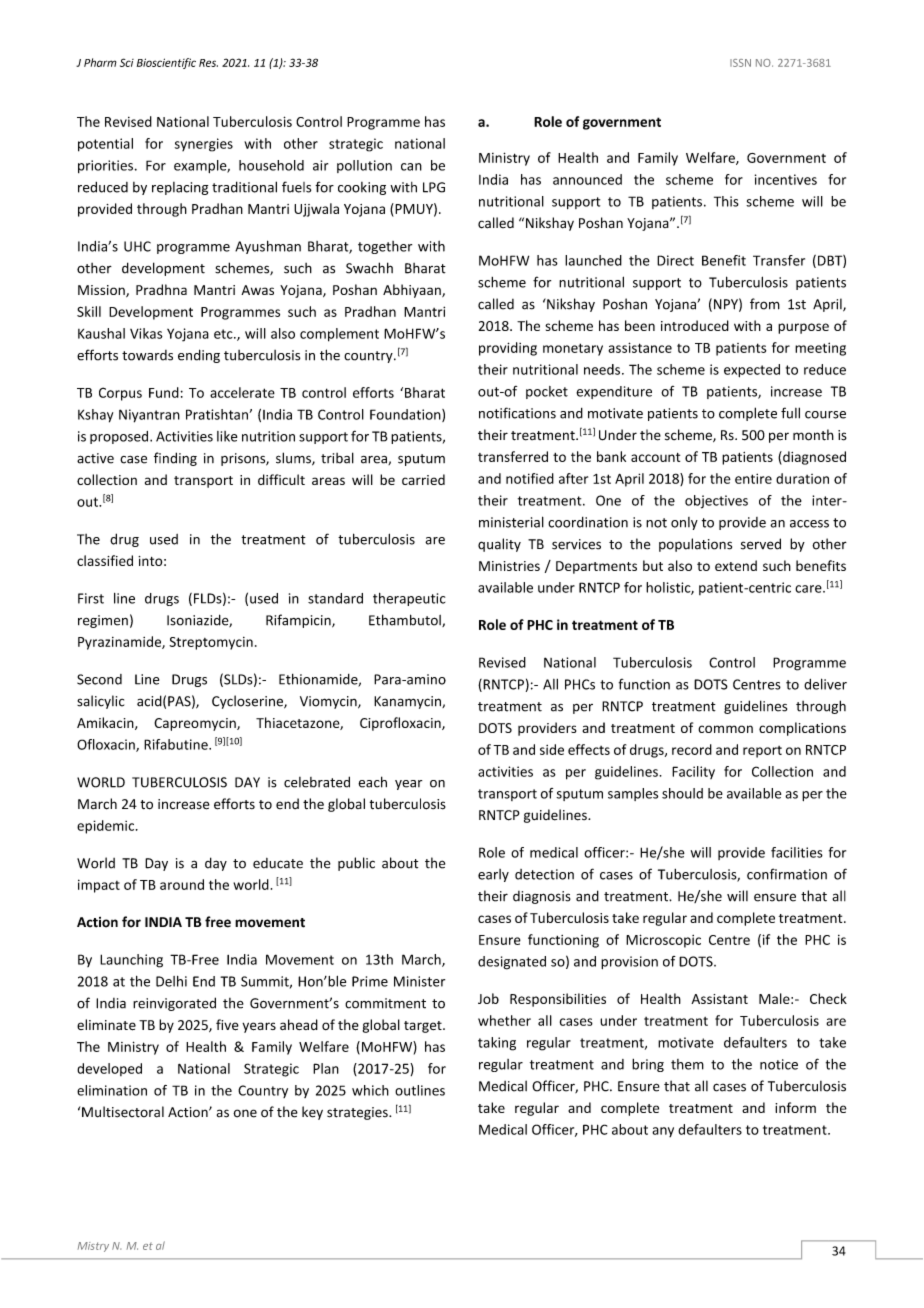 The image size is (924, 1308). Describe the element at coordinates (204, 145) in the screenshot. I see `synergies` at that location.
